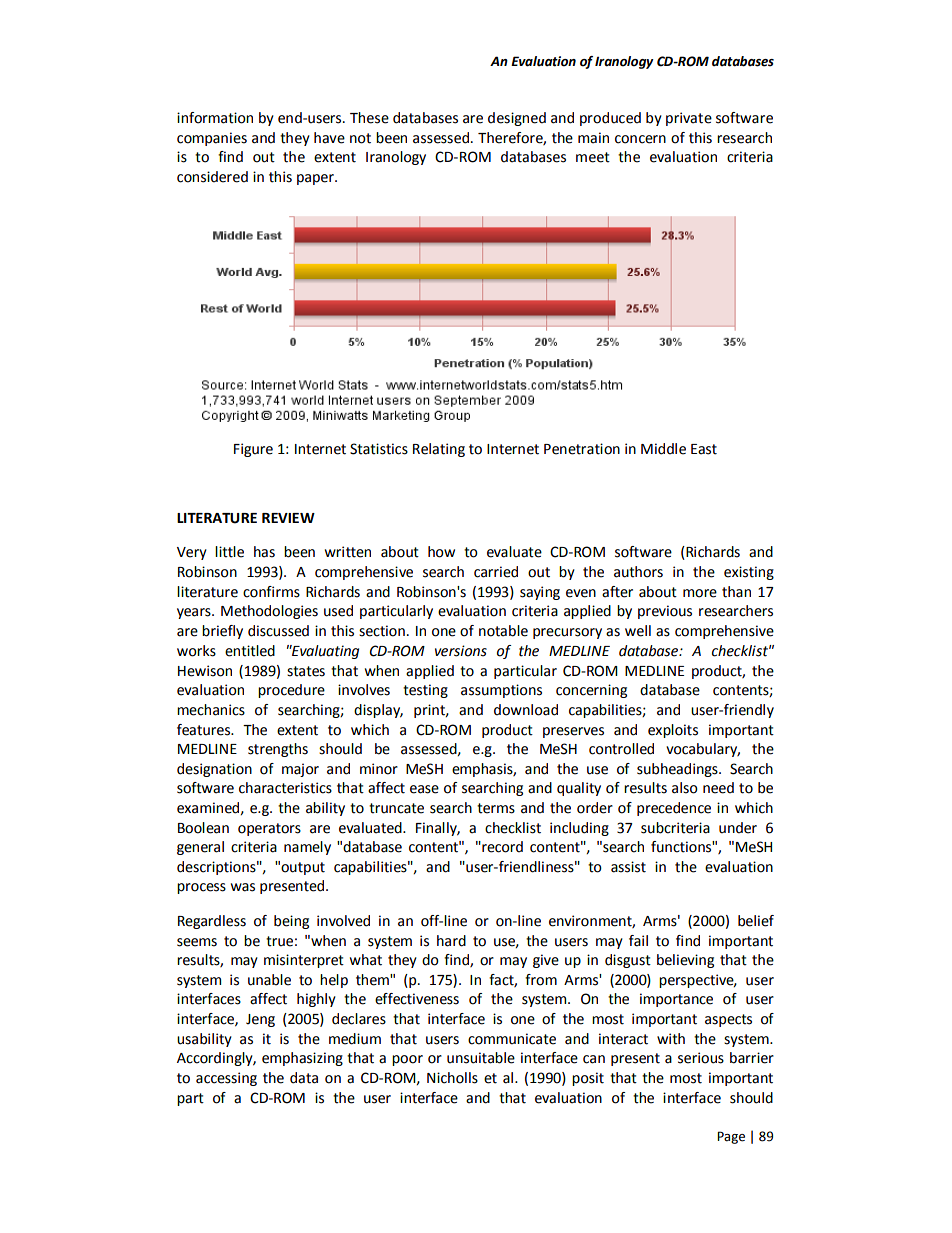 The width and height of the image is (952, 1233). Describe the element at coordinates (288, 518) in the image. I see `REVIEW` at that location.
